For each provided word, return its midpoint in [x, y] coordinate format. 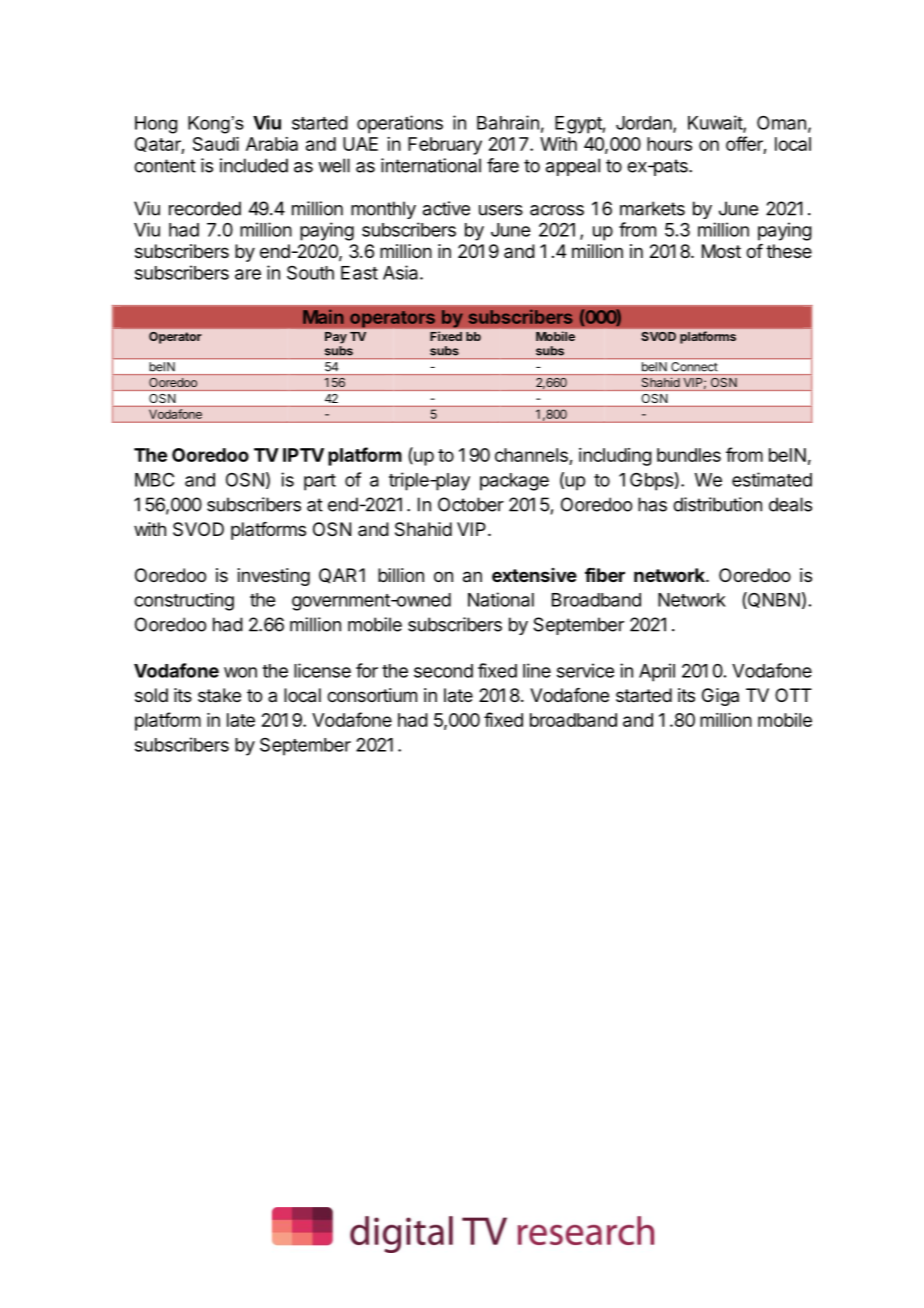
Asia [402, 272]
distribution [717, 504]
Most [721, 251]
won [240, 672]
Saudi [216, 144]
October [471, 504]
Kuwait [716, 123]
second [443, 671]
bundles [689, 455]
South [310, 273]
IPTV [303, 455]
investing [274, 577]
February [445, 146]
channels [532, 456]
